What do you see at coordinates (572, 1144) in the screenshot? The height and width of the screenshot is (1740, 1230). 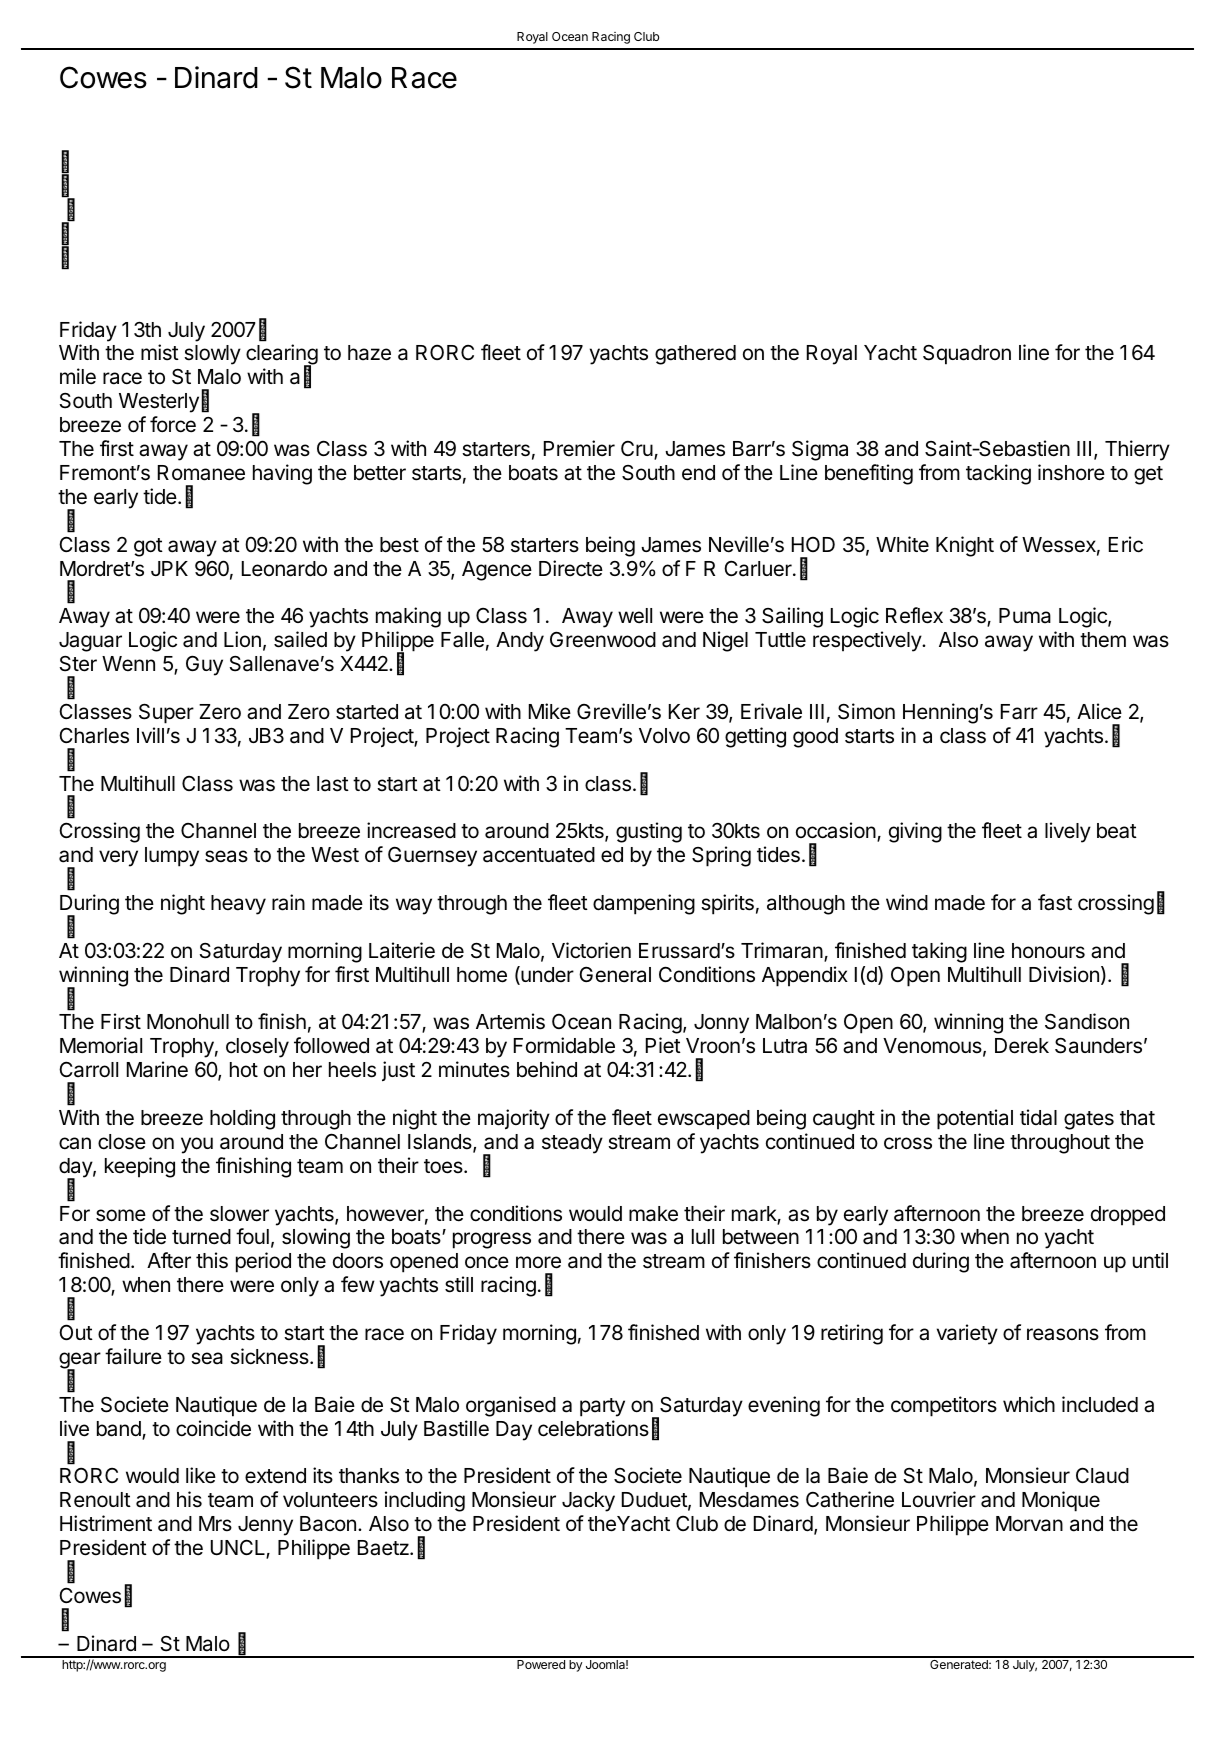 I see `steady` at bounding box center [572, 1144].
